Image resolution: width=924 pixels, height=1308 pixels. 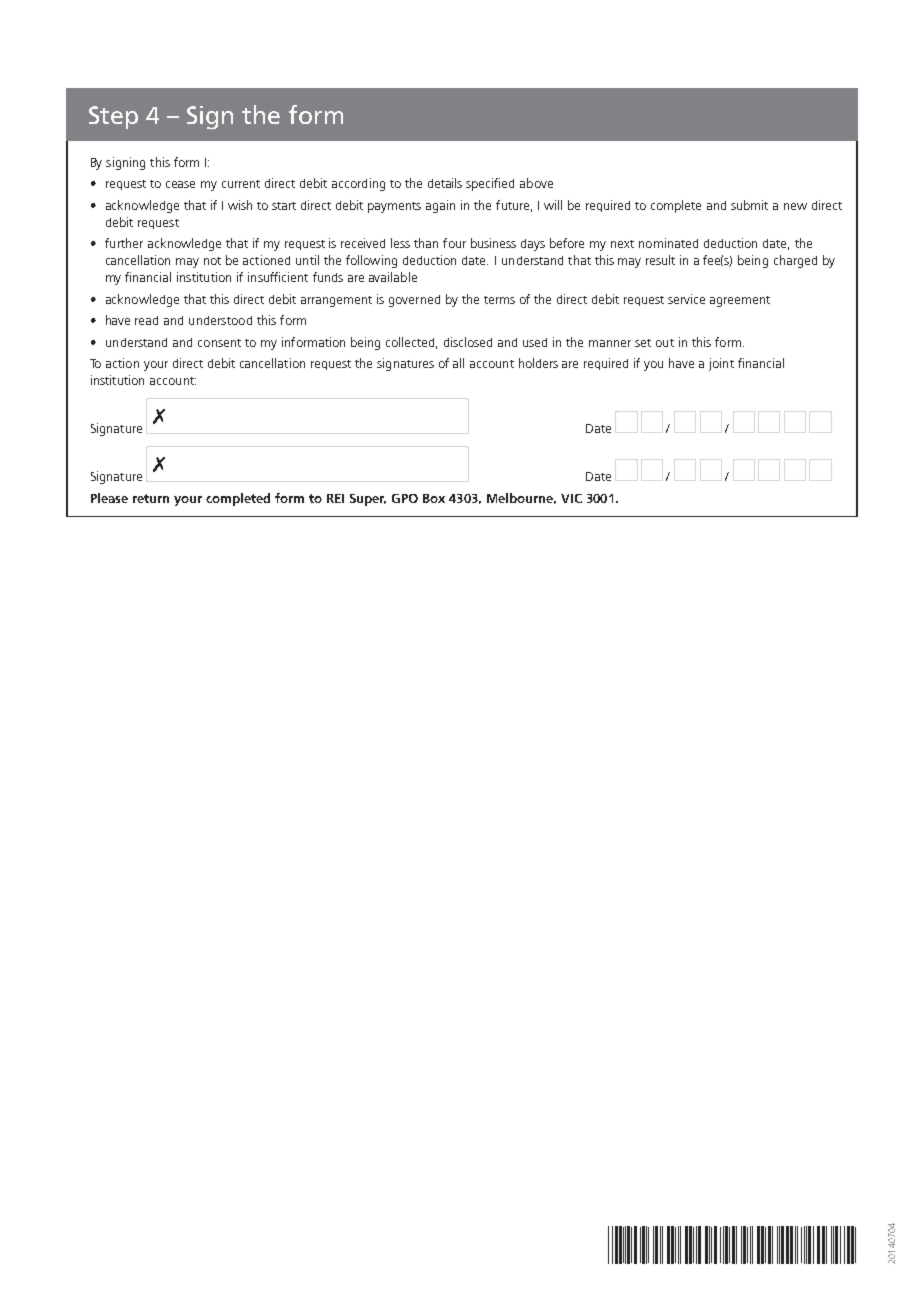 What do you see at coordinates (113, 117) in the document?
I see `Step` at bounding box center [113, 117].
